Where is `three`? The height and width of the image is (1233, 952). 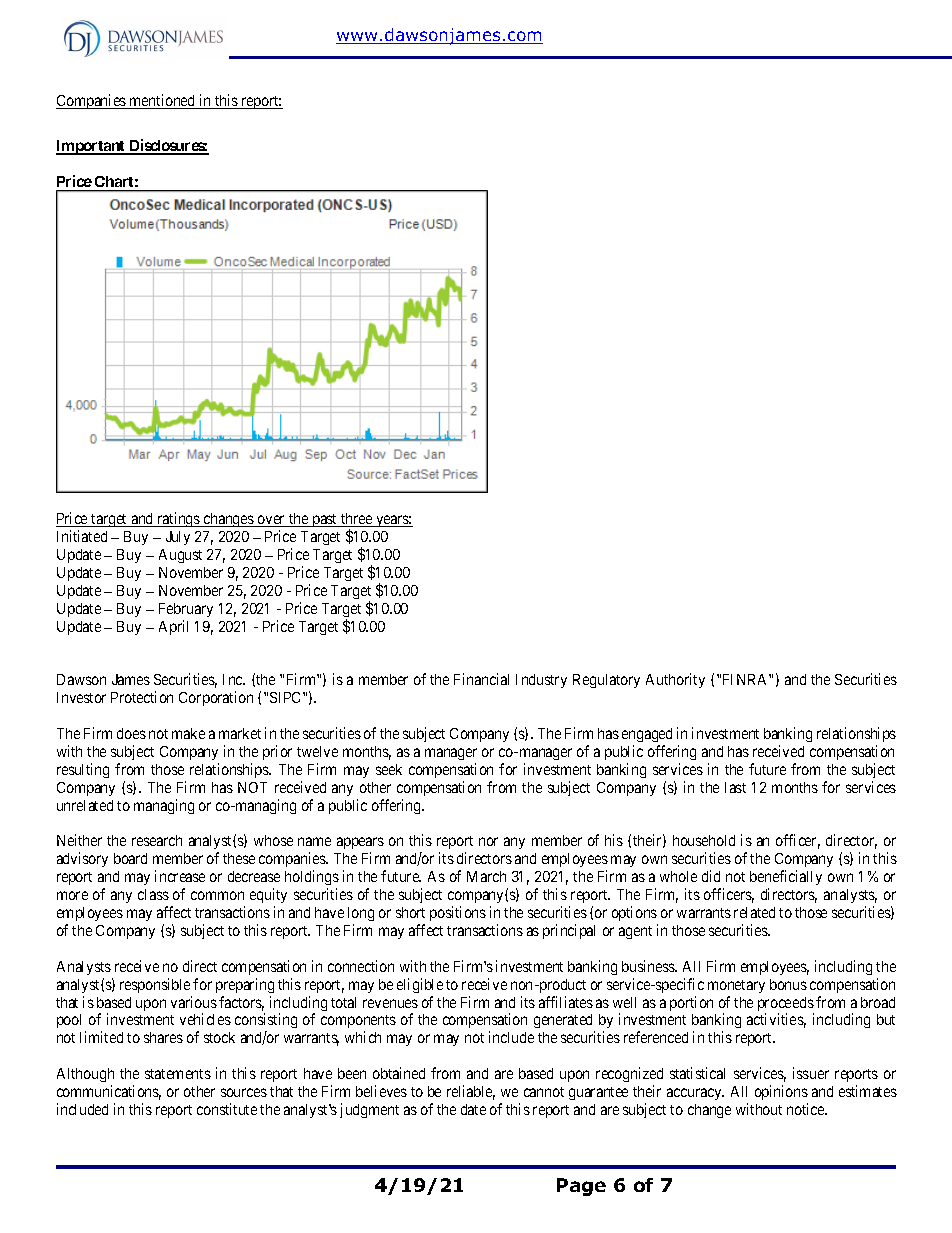 three is located at coordinates (356, 520).
